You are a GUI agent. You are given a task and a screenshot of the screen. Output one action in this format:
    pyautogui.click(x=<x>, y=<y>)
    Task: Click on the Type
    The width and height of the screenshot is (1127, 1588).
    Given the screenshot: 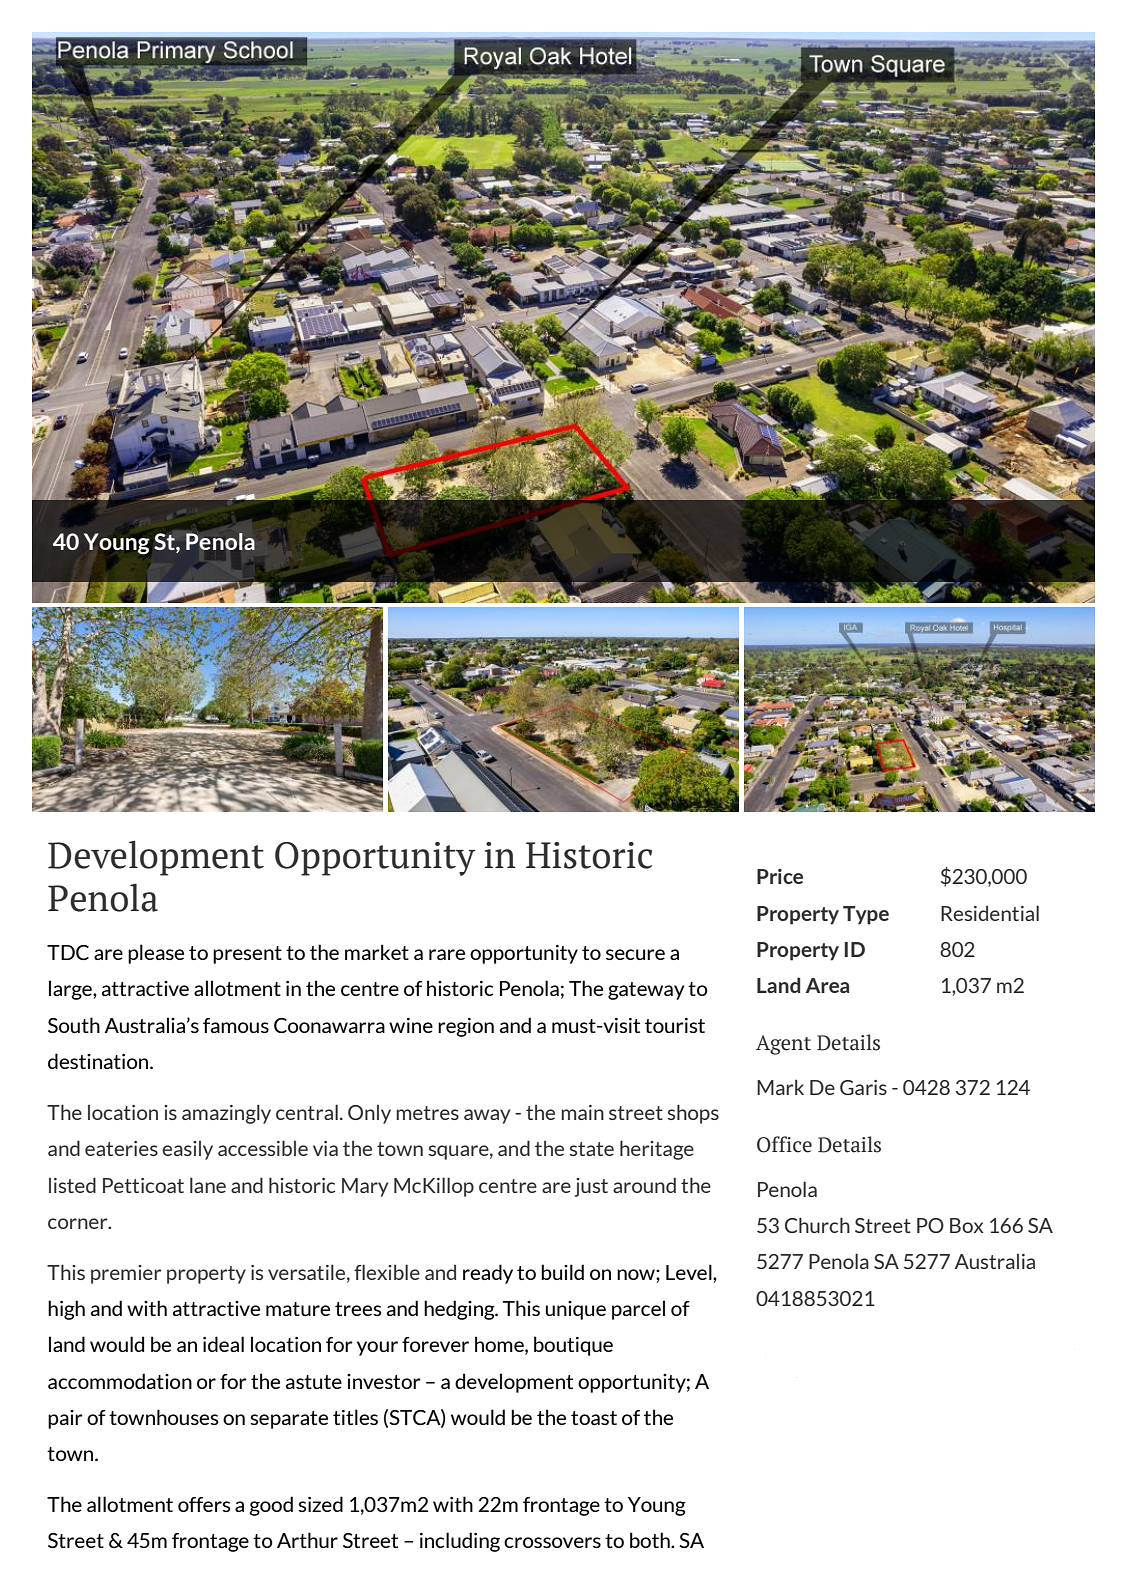 What is the action you would take?
    pyautogui.click(x=866, y=915)
